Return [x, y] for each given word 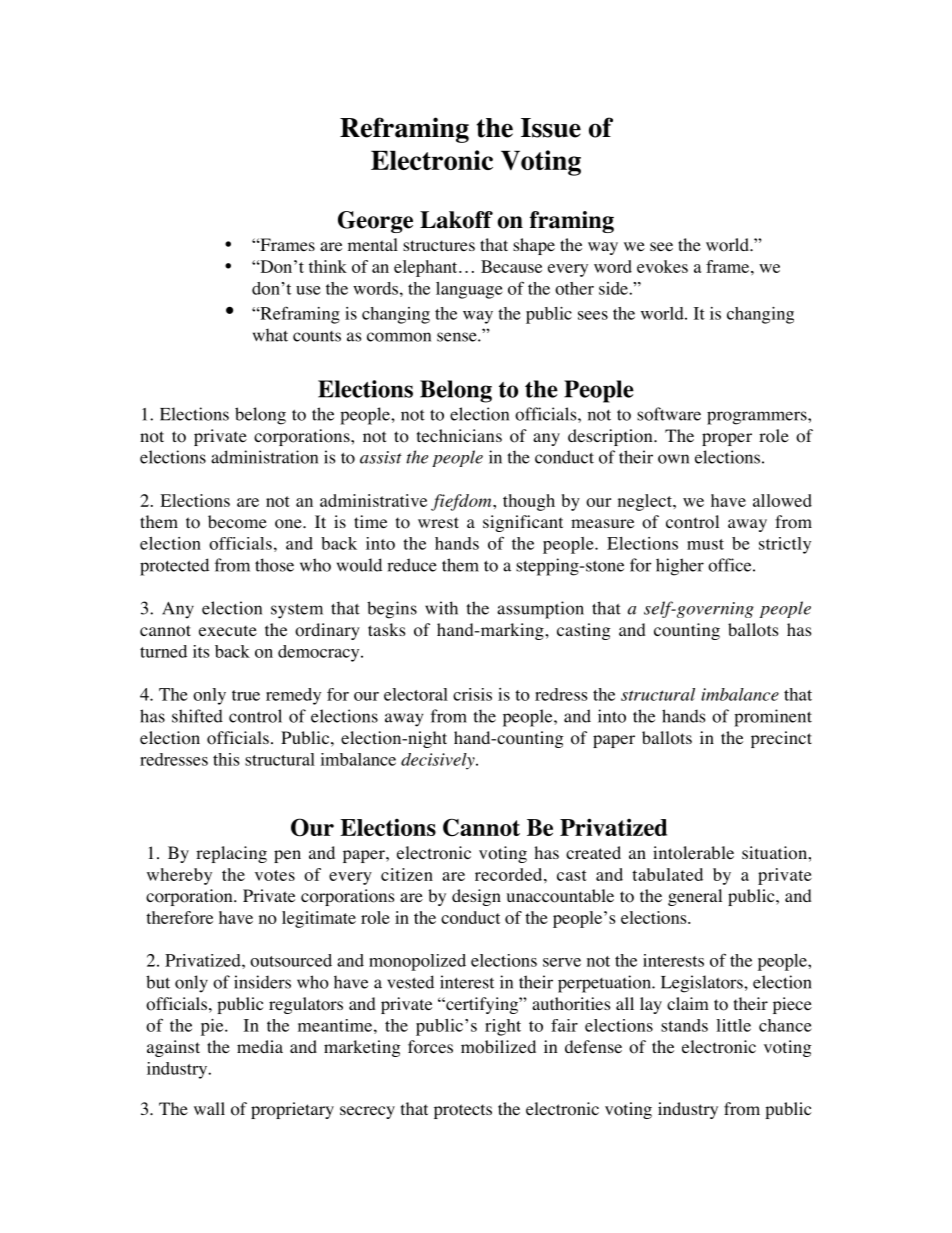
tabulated [667, 874]
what [270, 335]
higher [680, 567]
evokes [662, 266]
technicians [459, 435]
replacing [231, 854]
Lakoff [456, 220]
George [375, 222]
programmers [758, 418]
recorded [510, 874]
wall [209, 1108]
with [441, 608]
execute [228, 630]
